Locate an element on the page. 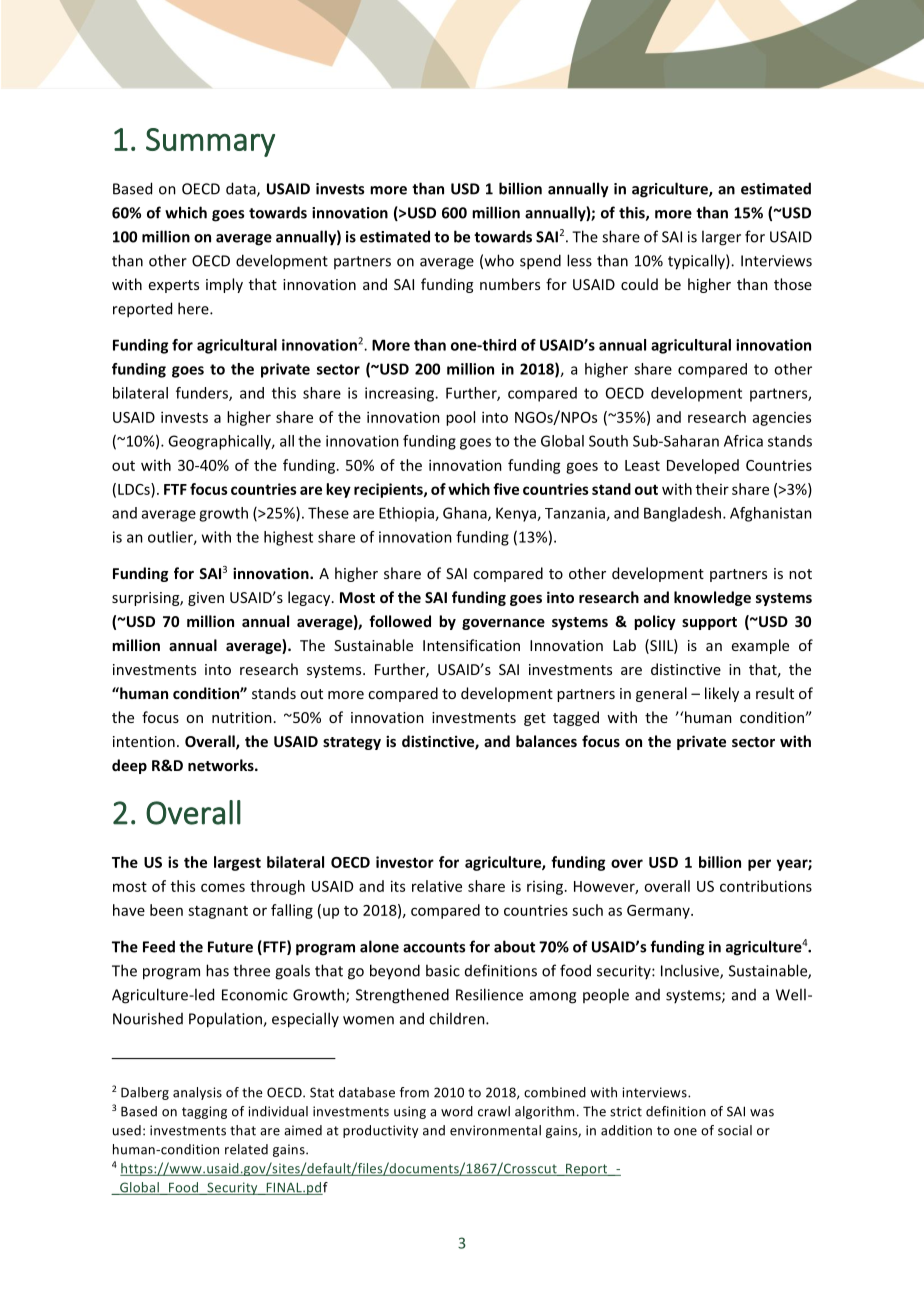 This image has height=1308, width=924. tagging is located at coordinates (204, 1112).
